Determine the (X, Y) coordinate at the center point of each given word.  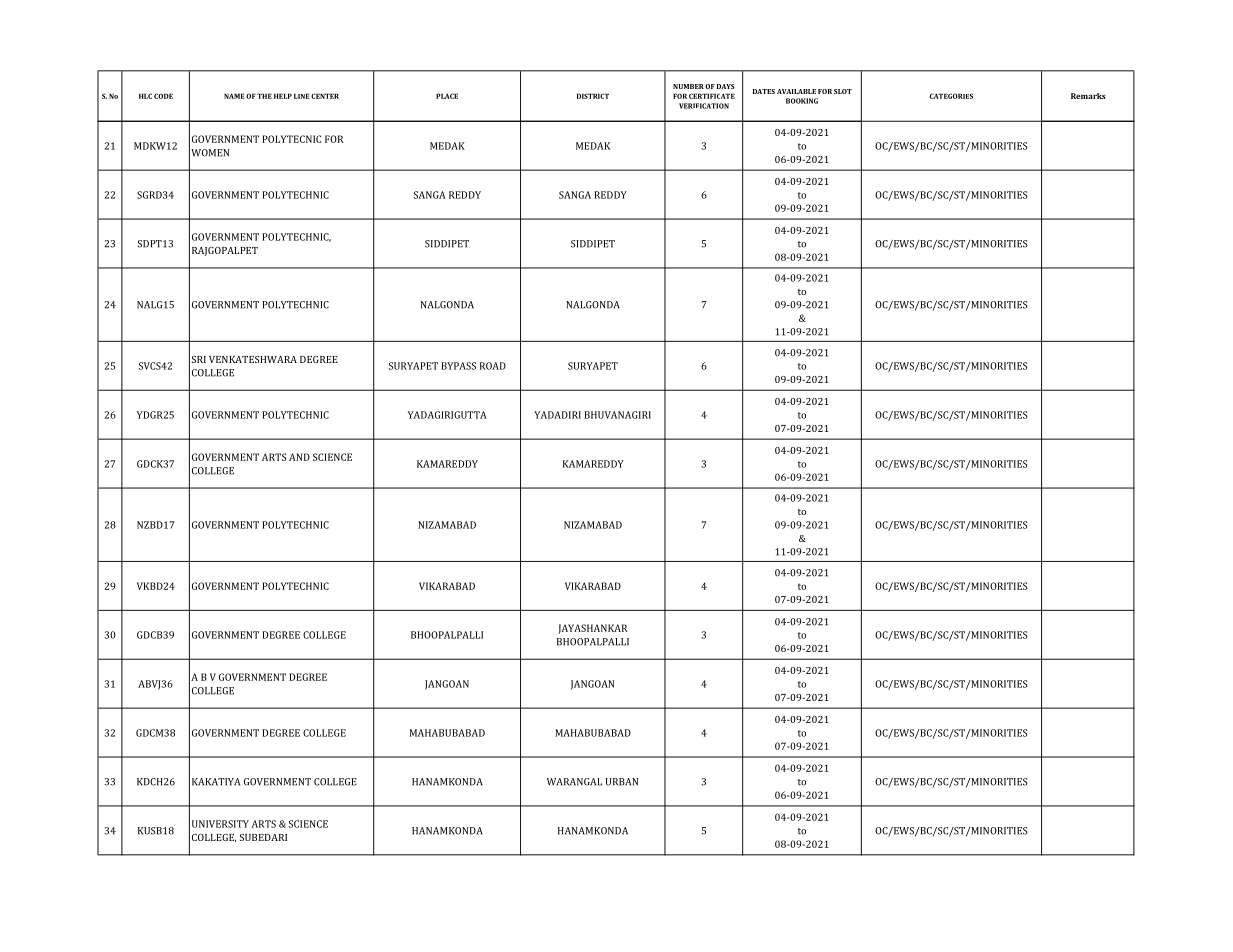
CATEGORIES (951, 96)
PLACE (447, 96)
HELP (283, 96)
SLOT (843, 91)
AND (299, 457)
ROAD (493, 366)
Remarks (1088, 96)
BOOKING (802, 101)
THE (264, 96)
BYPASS (458, 366)
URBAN (621, 782)
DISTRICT (593, 96)
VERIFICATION (704, 106)
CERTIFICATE (712, 96)
